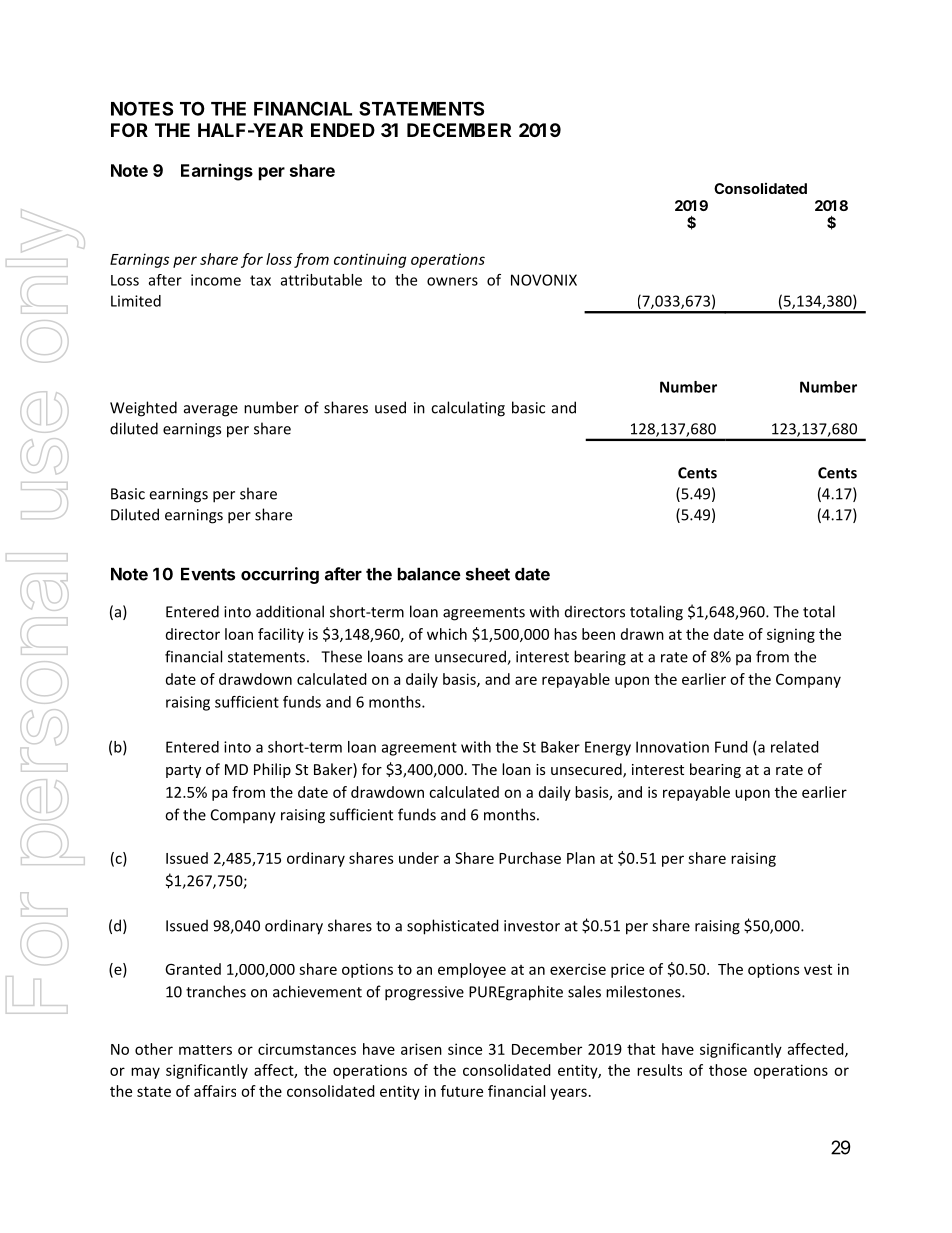 This image has height=1233, width=952. Describe the element at coordinates (452, 281) in the image. I see `owners` at that location.
